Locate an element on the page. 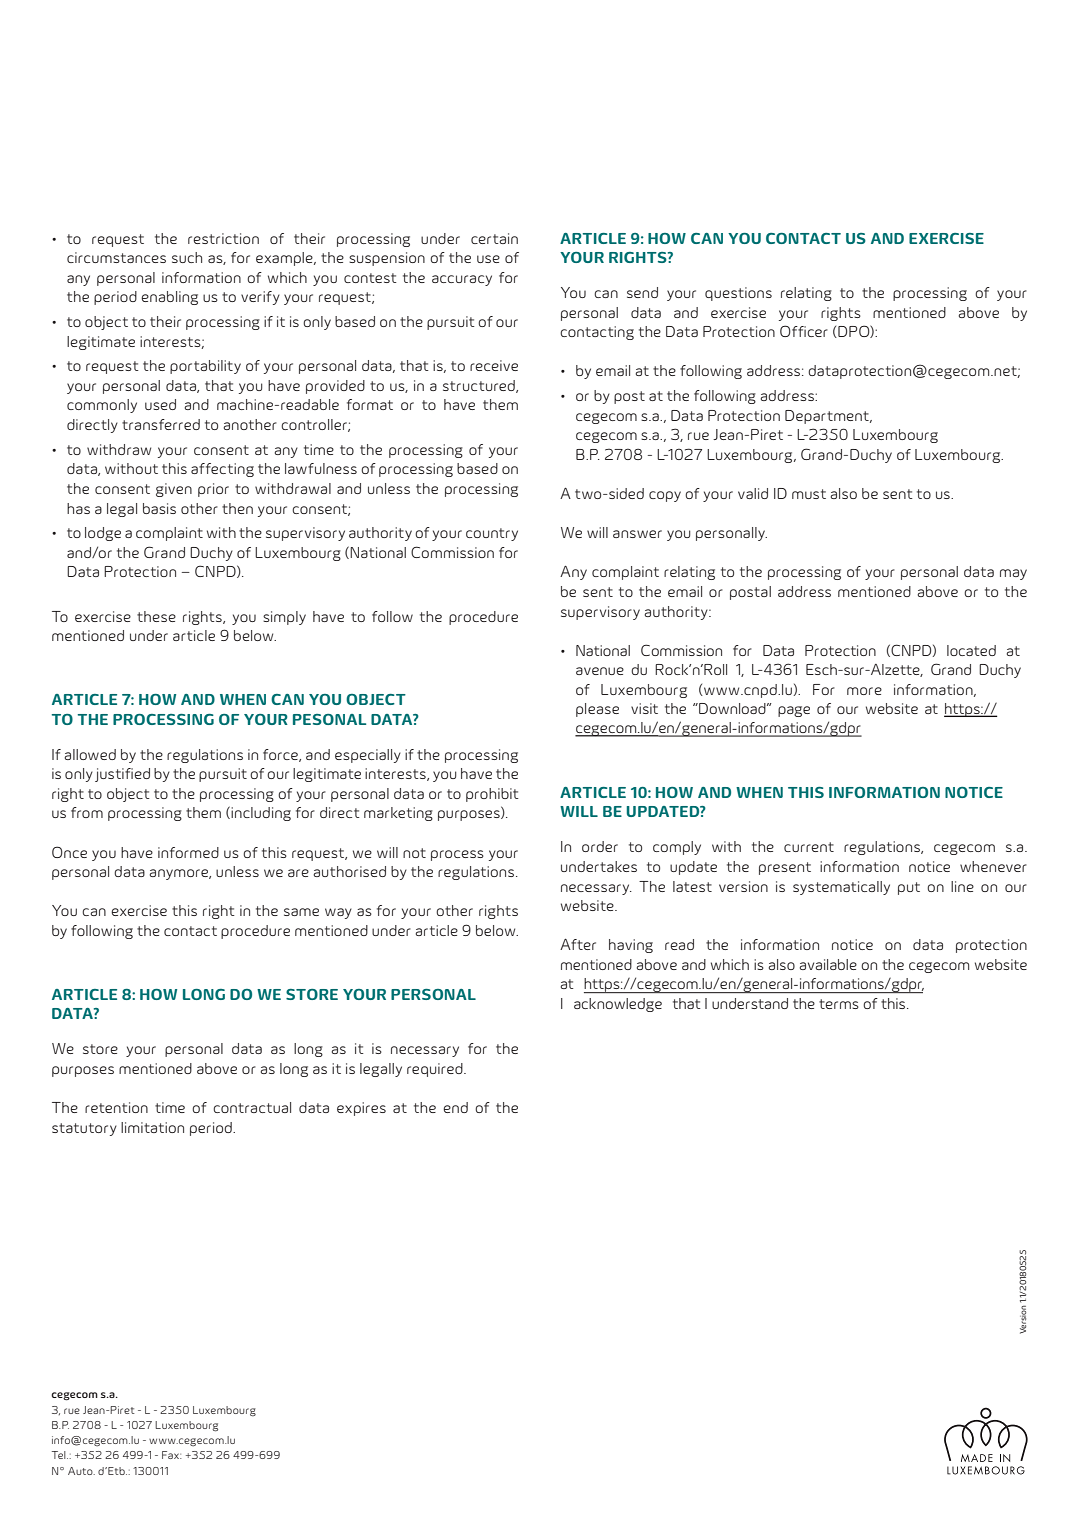 Image resolution: width=1079 pixels, height=1526 pixels. Officer is located at coordinates (804, 331).
